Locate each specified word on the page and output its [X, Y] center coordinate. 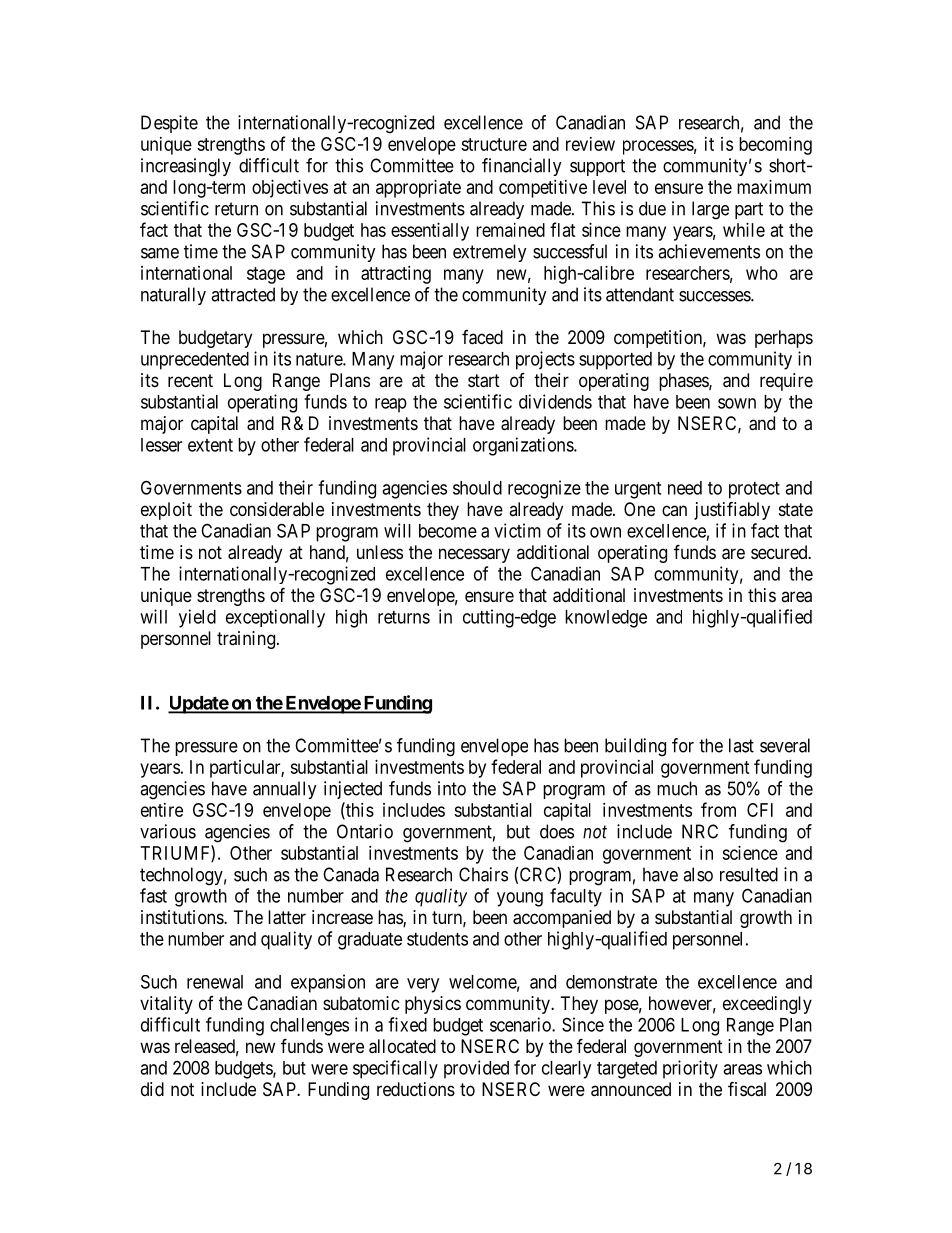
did [152, 1089]
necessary [474, 555]
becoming [775, 146]
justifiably [732, 510]
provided [476, 1069]
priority [690, 1069]
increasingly [186, 167]
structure [494, 144]
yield [197, 618]
